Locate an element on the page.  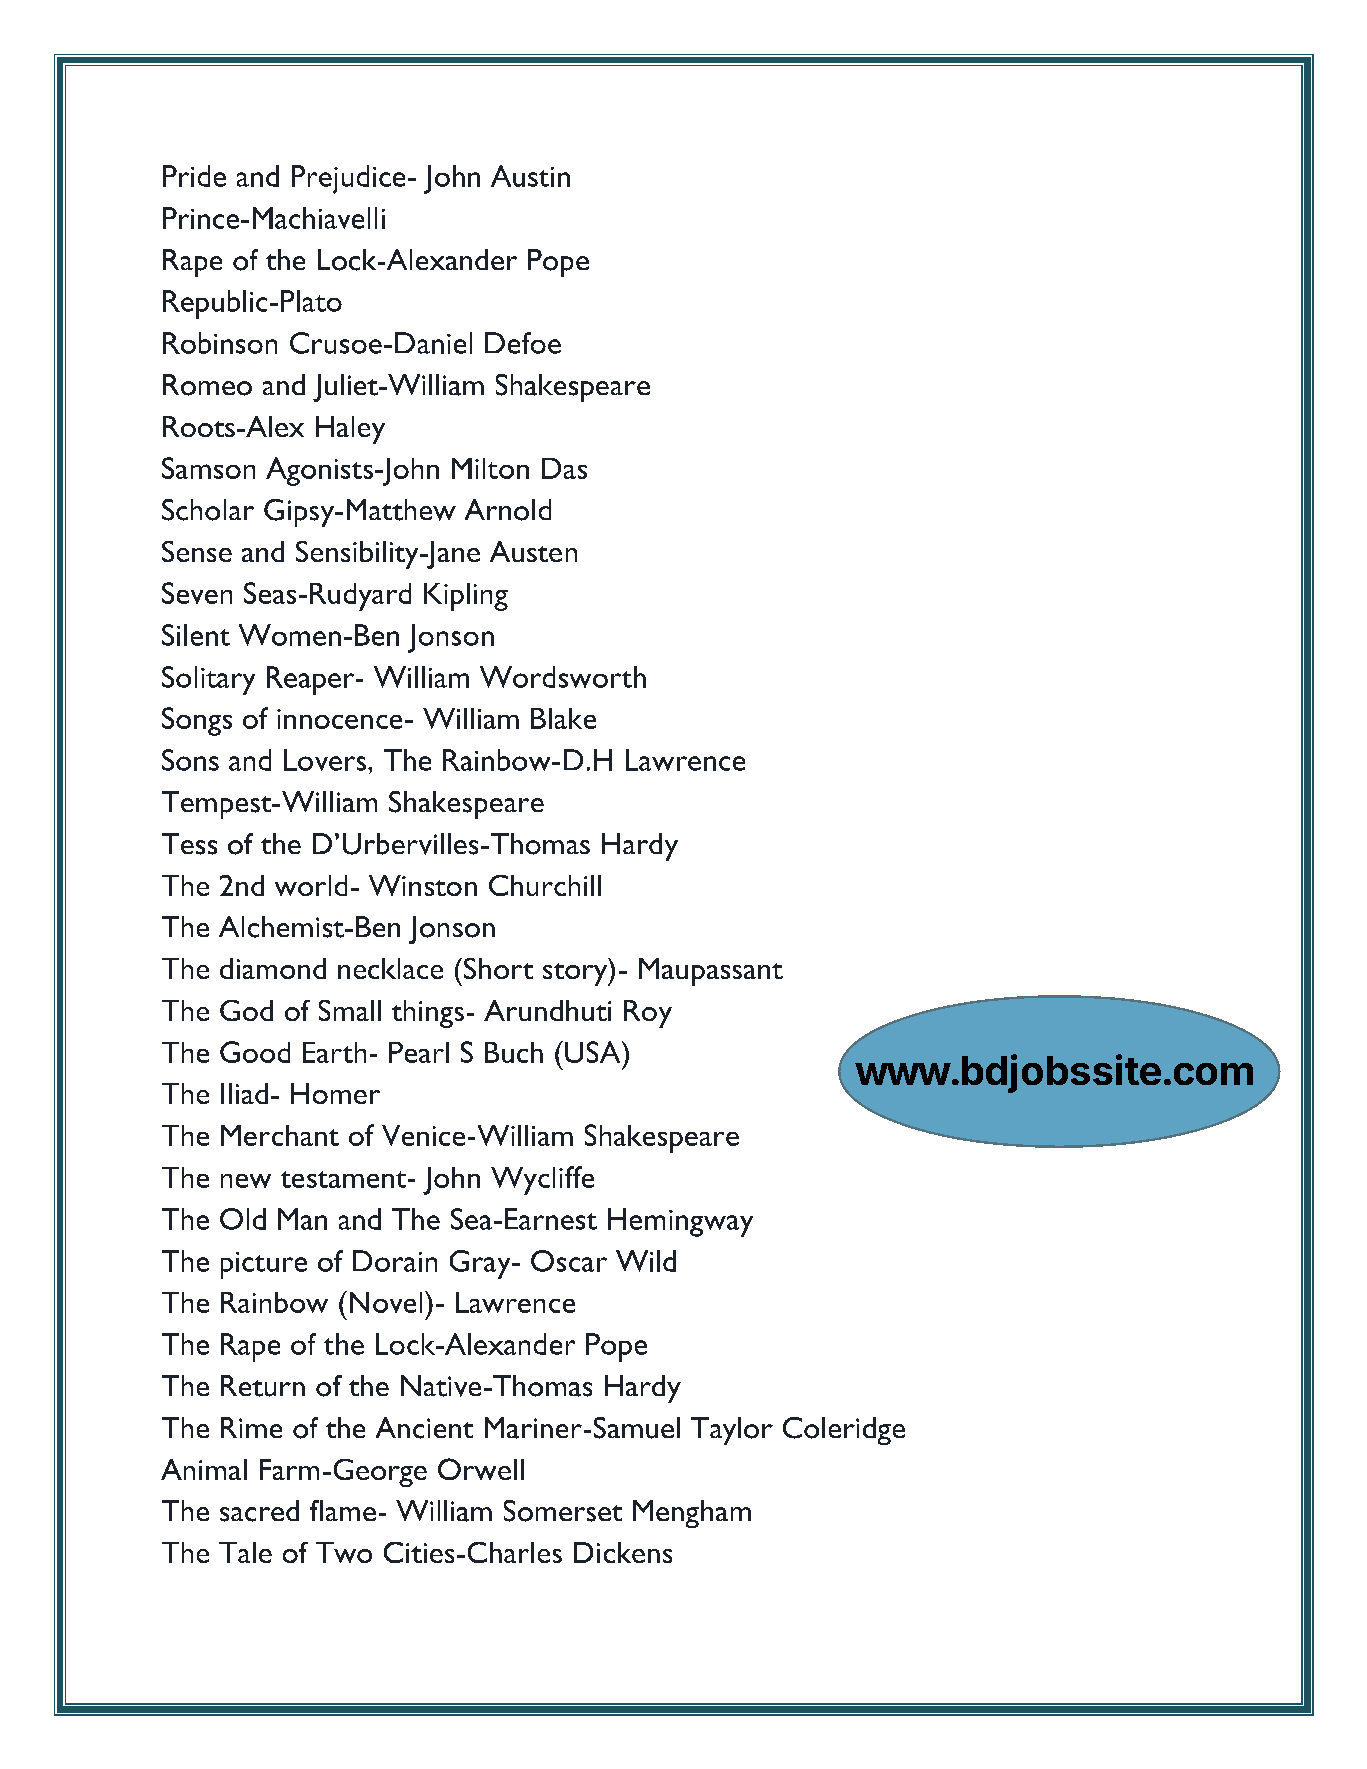
Somerset is located at coordinates (563, 1511).
